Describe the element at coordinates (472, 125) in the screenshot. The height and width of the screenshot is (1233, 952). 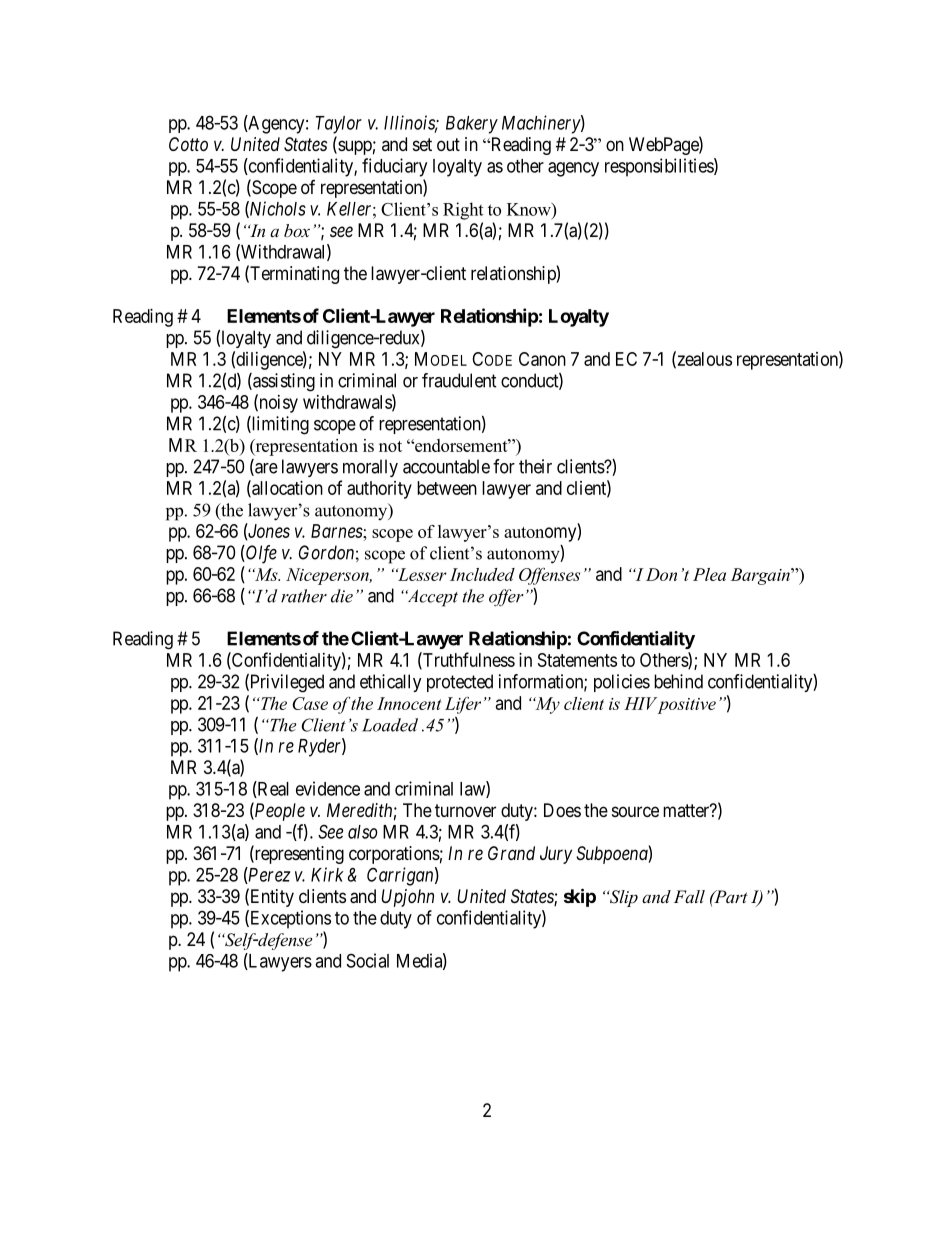
I see `Bakery` at that location.
